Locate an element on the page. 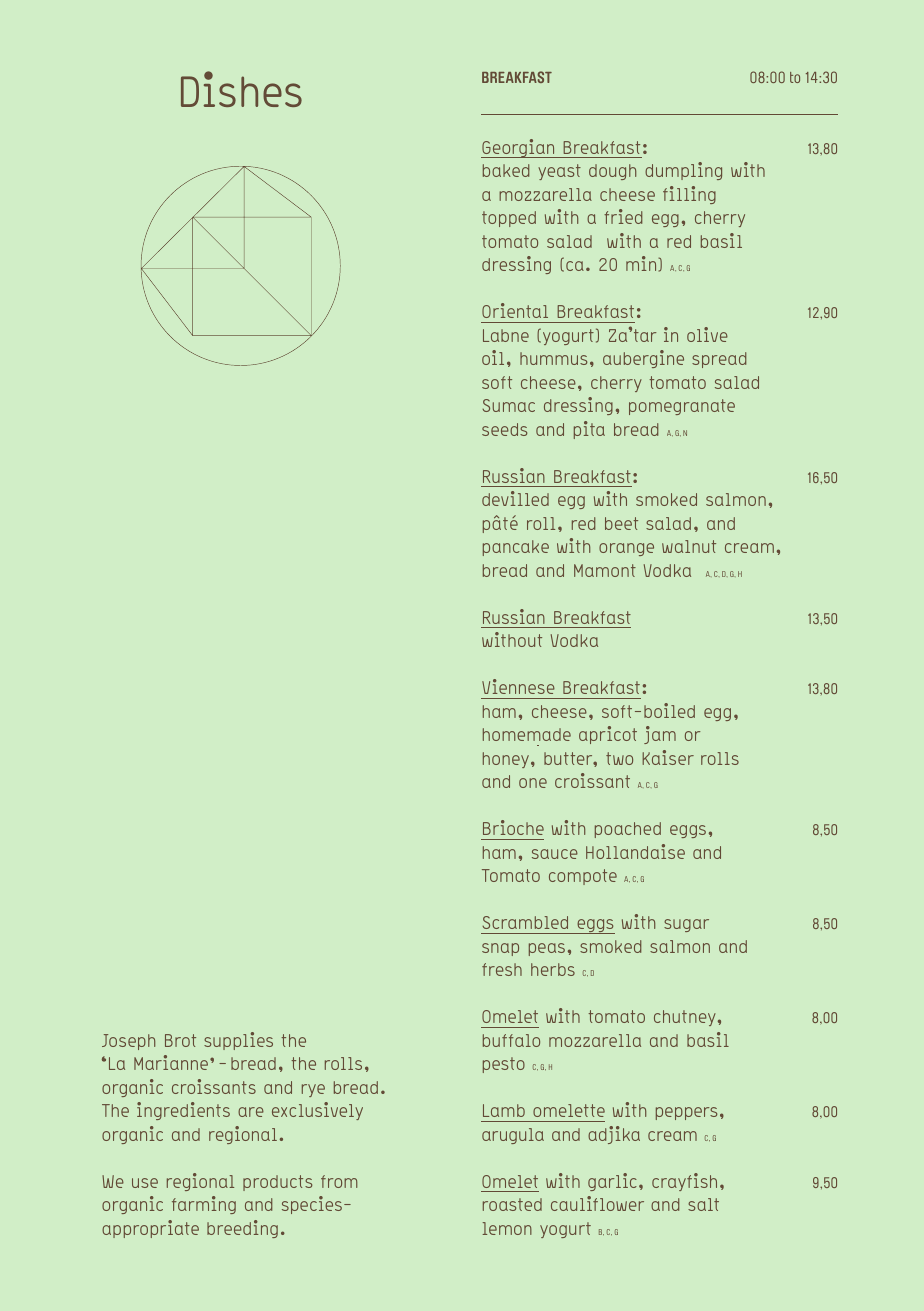 This document has width=924, height=1311. farming is located at coordinates (204, 1205).
